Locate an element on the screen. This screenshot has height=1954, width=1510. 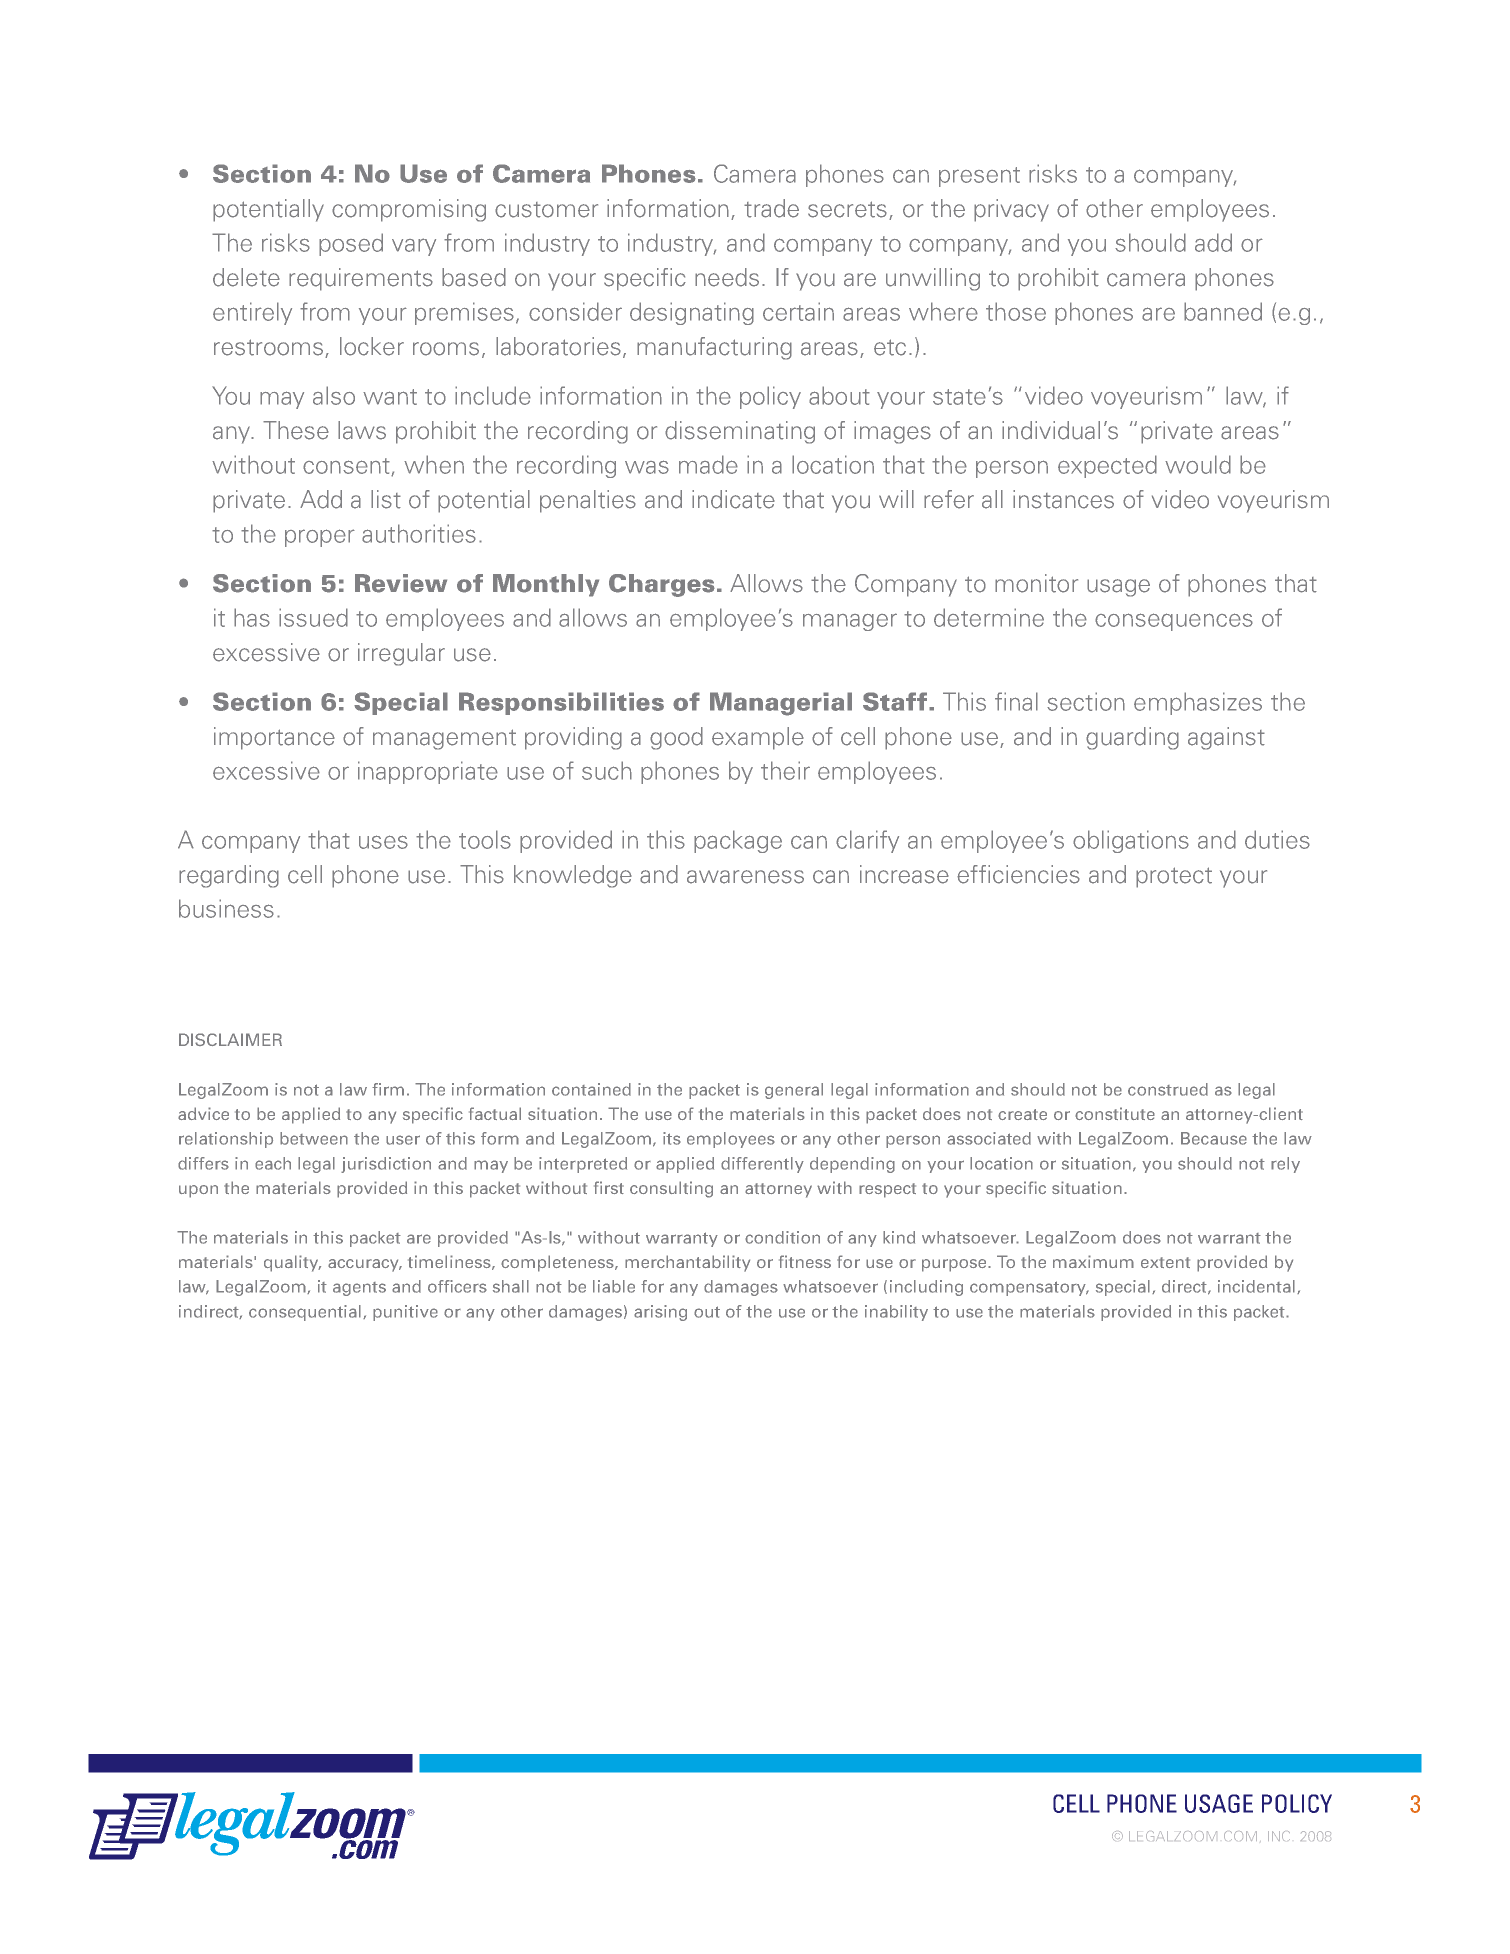
business is located at coordinates (226, 908).
